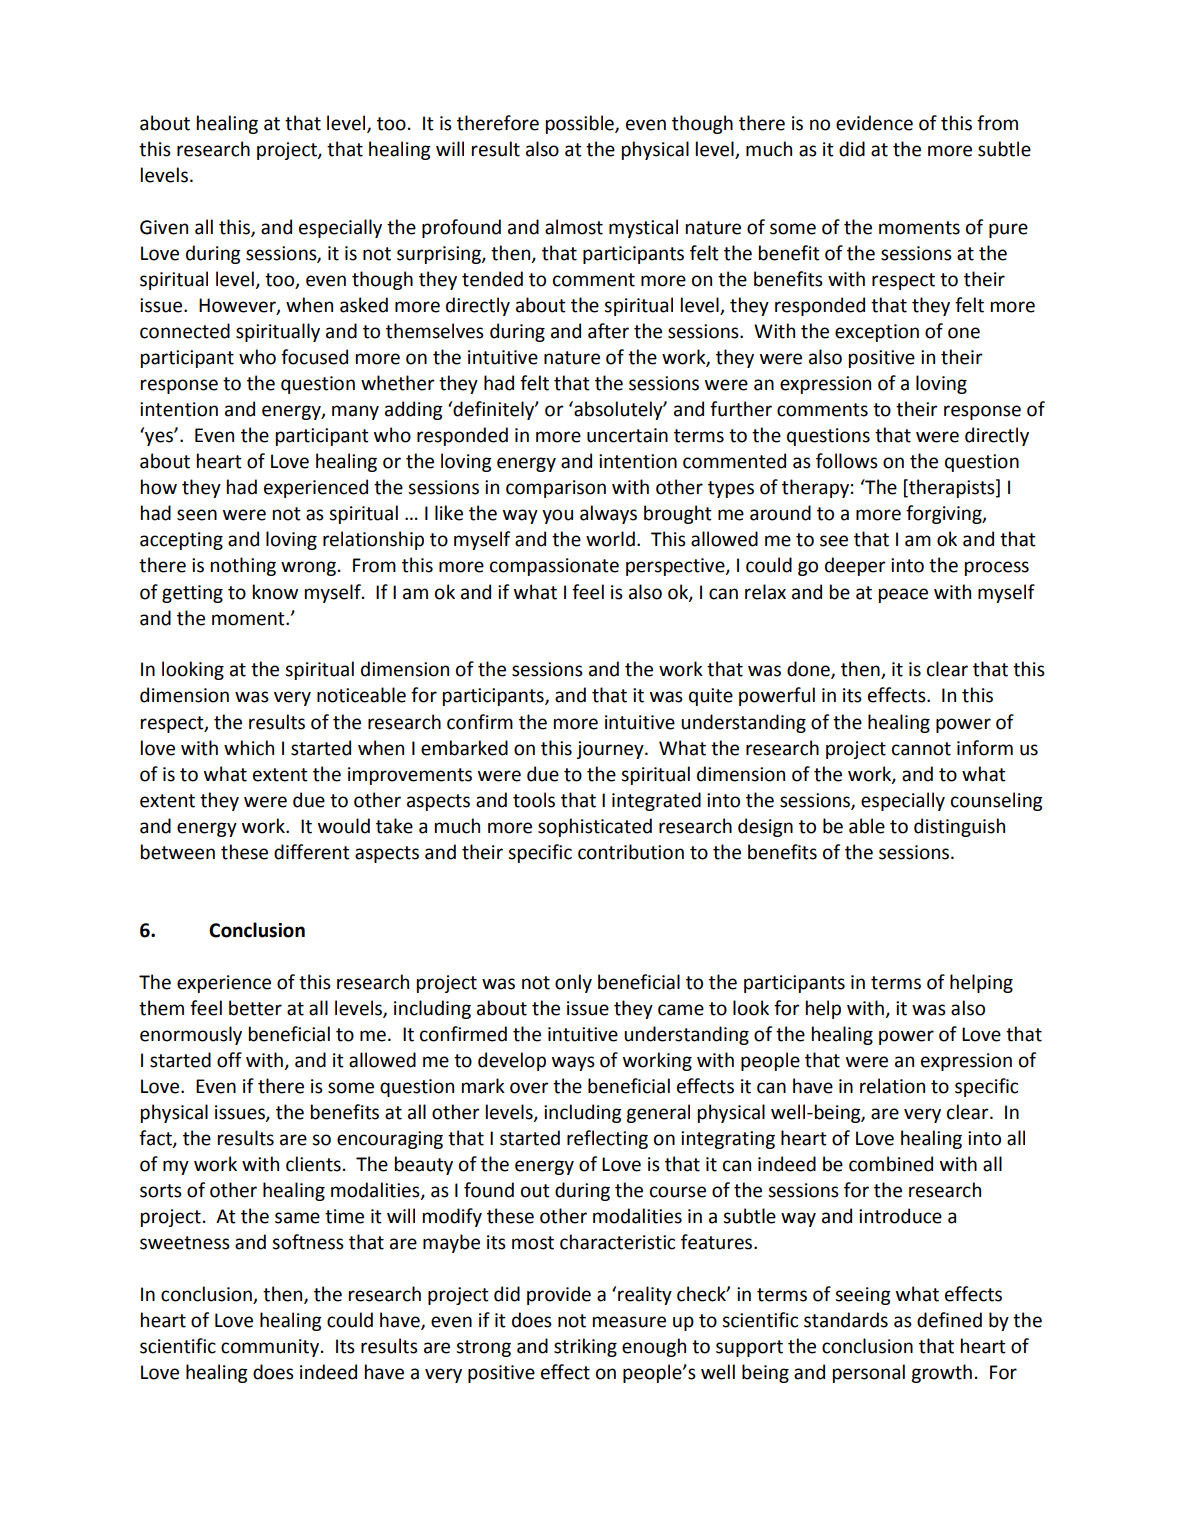 The height and width of the page is (1535, 1186). I want to click on cannot, so click(921, 749).
